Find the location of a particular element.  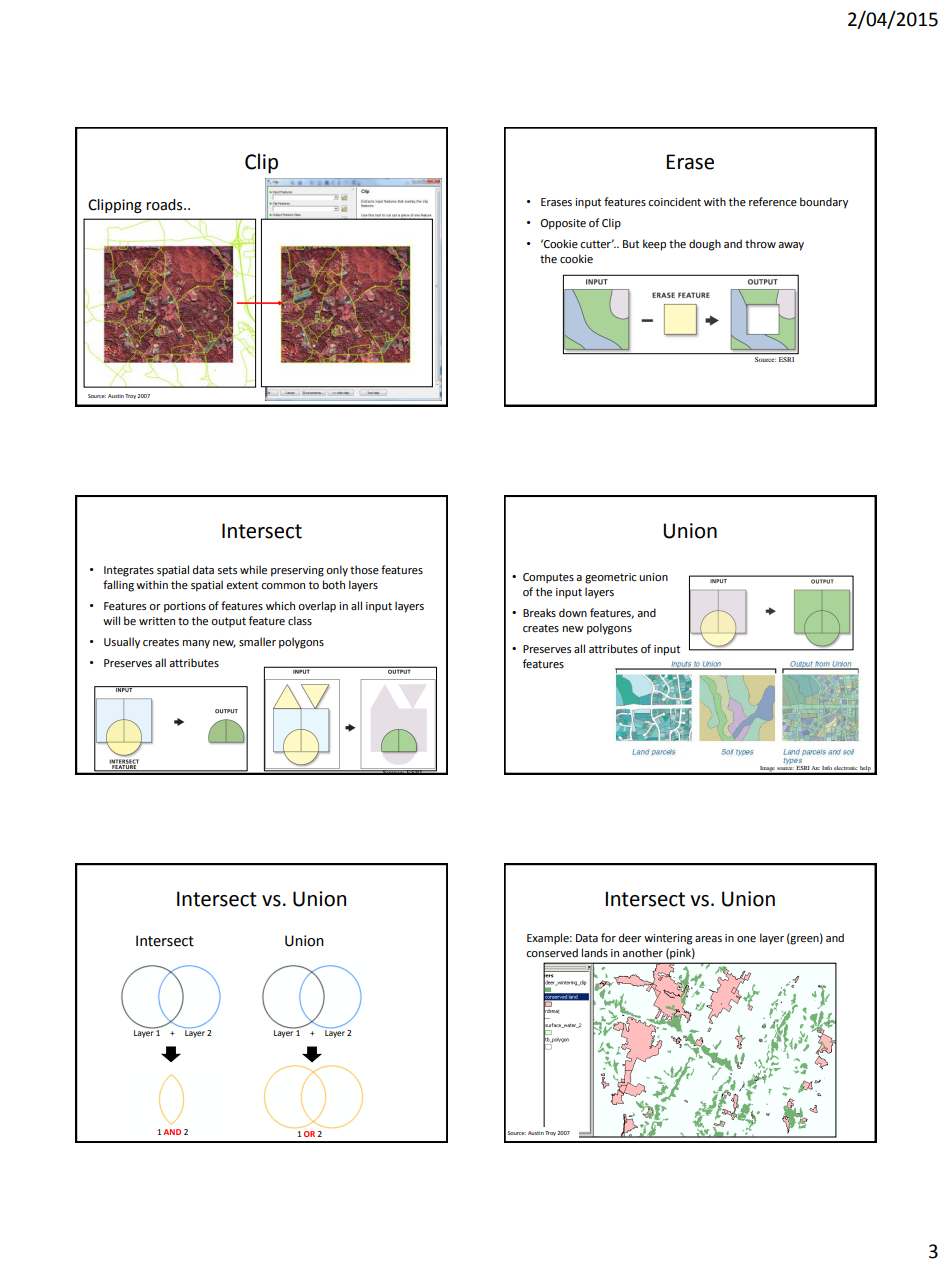

Opposite is located at coordinates (563, 224).
